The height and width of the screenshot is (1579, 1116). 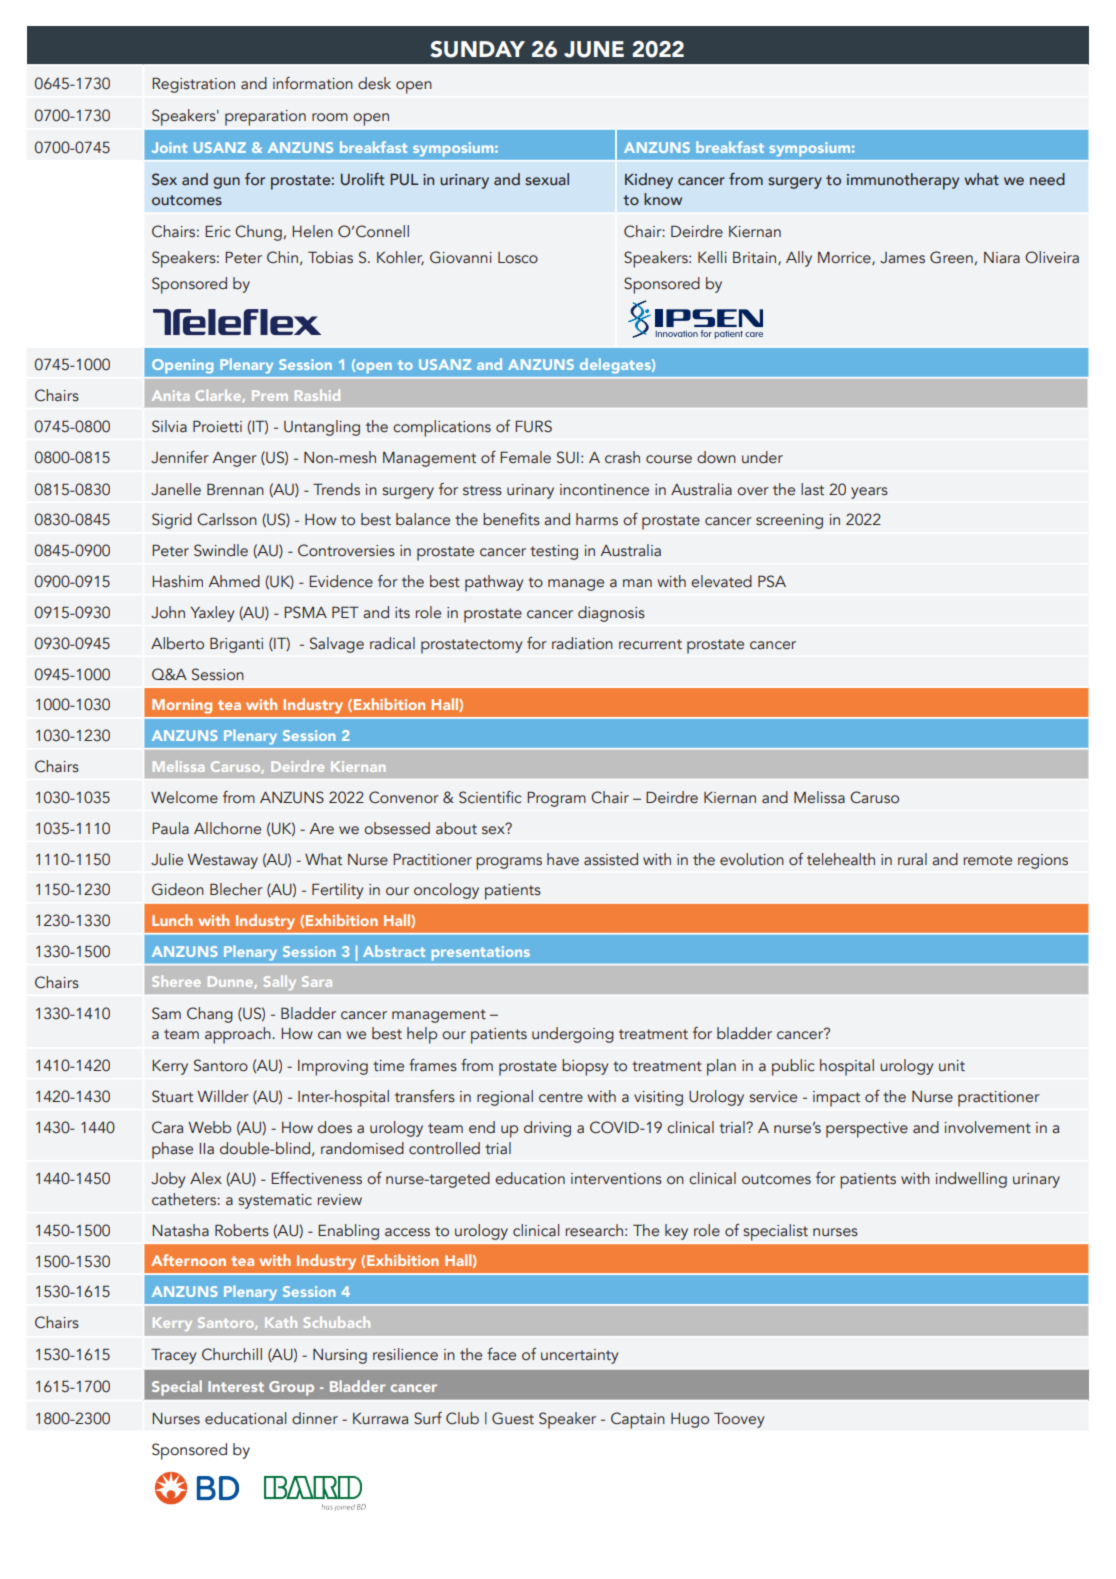 I want to click on preparation, so click(x=265, y=118).
